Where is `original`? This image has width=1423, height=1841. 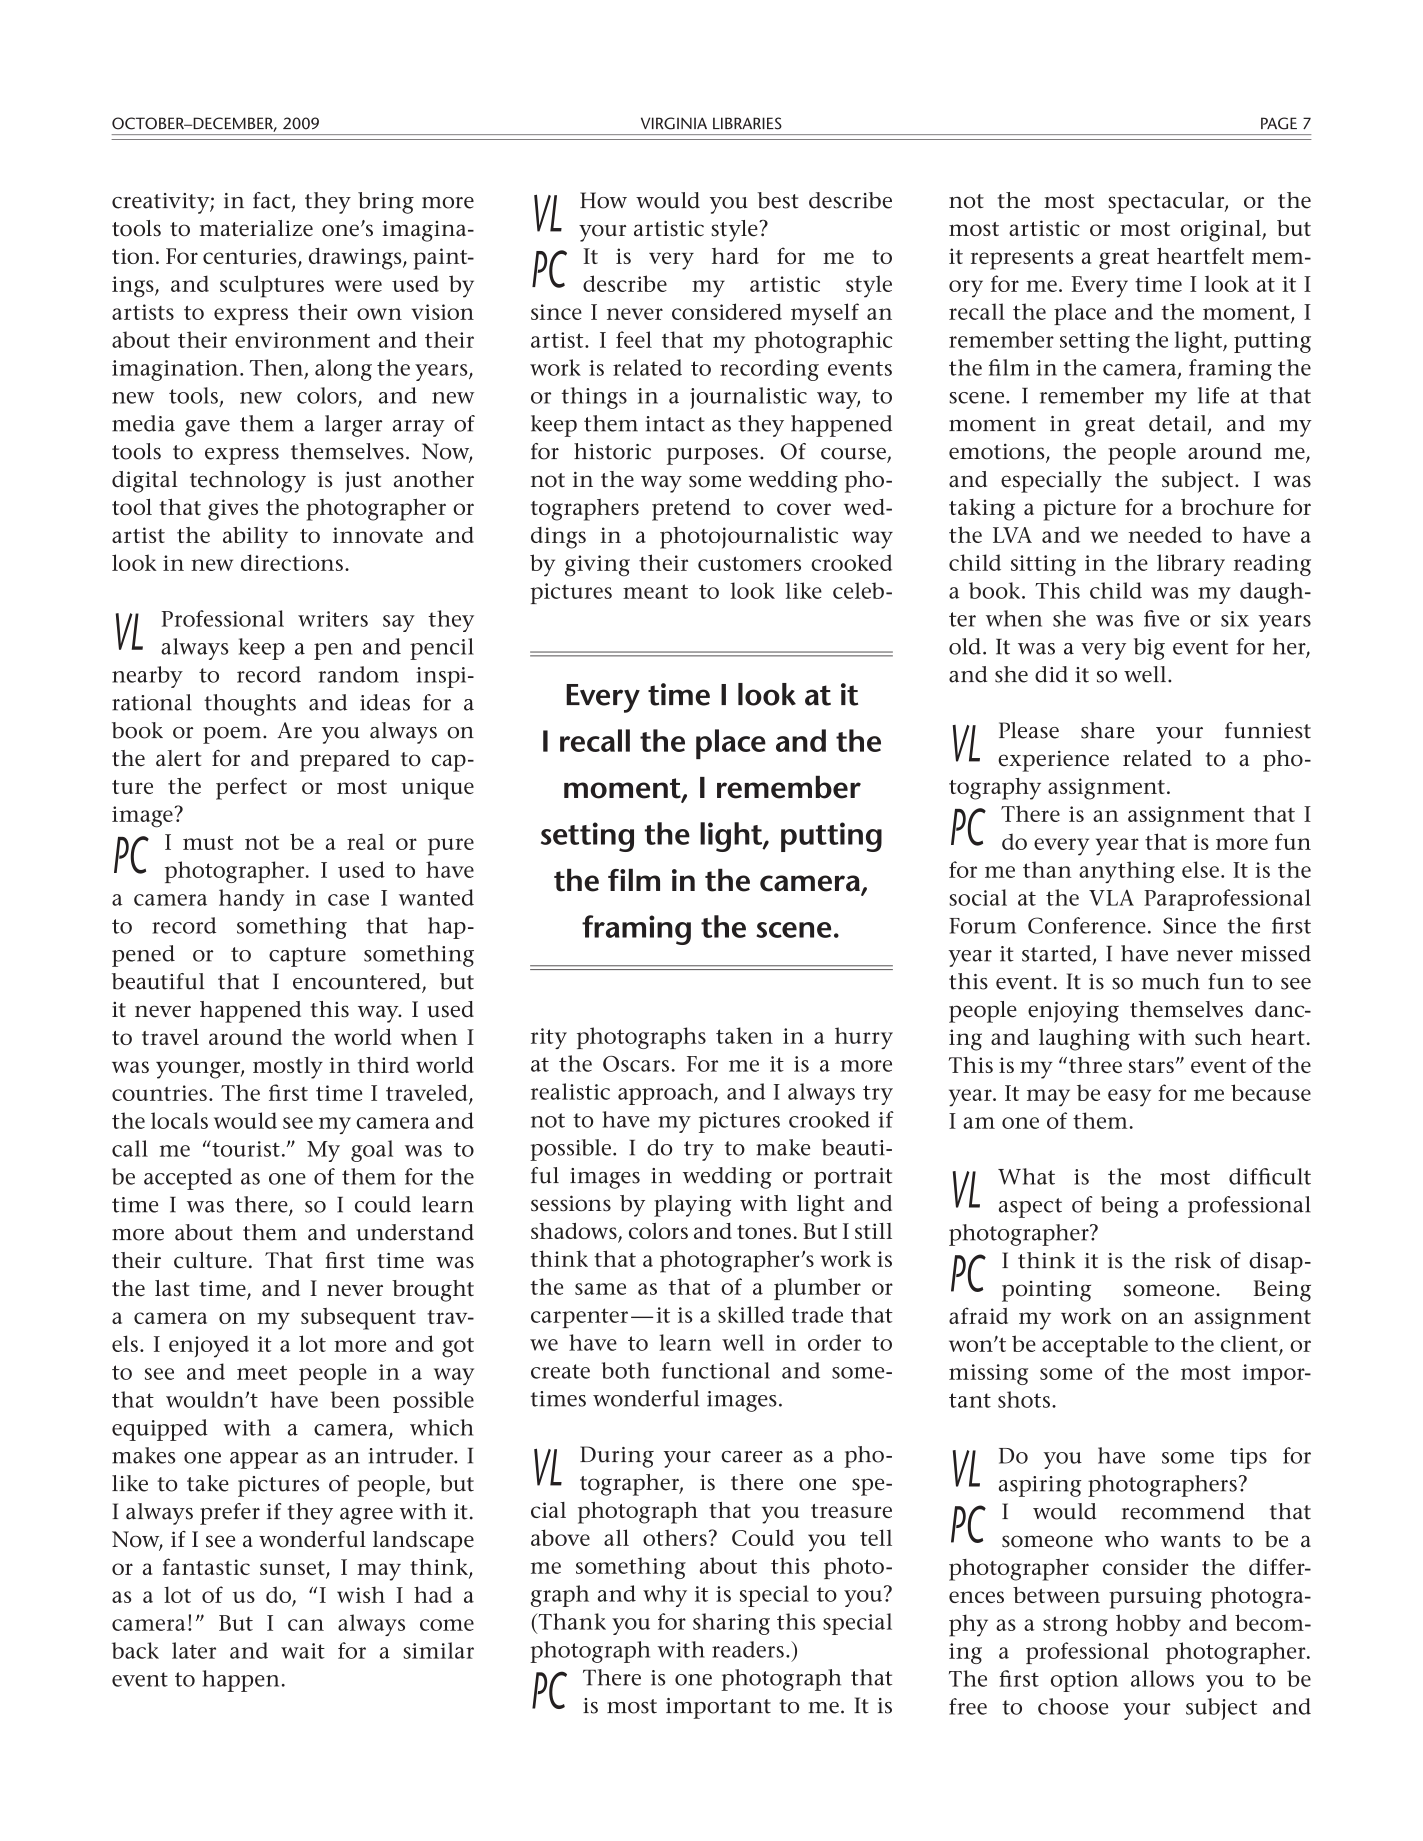 original is located at coordinates (1222, 231).
